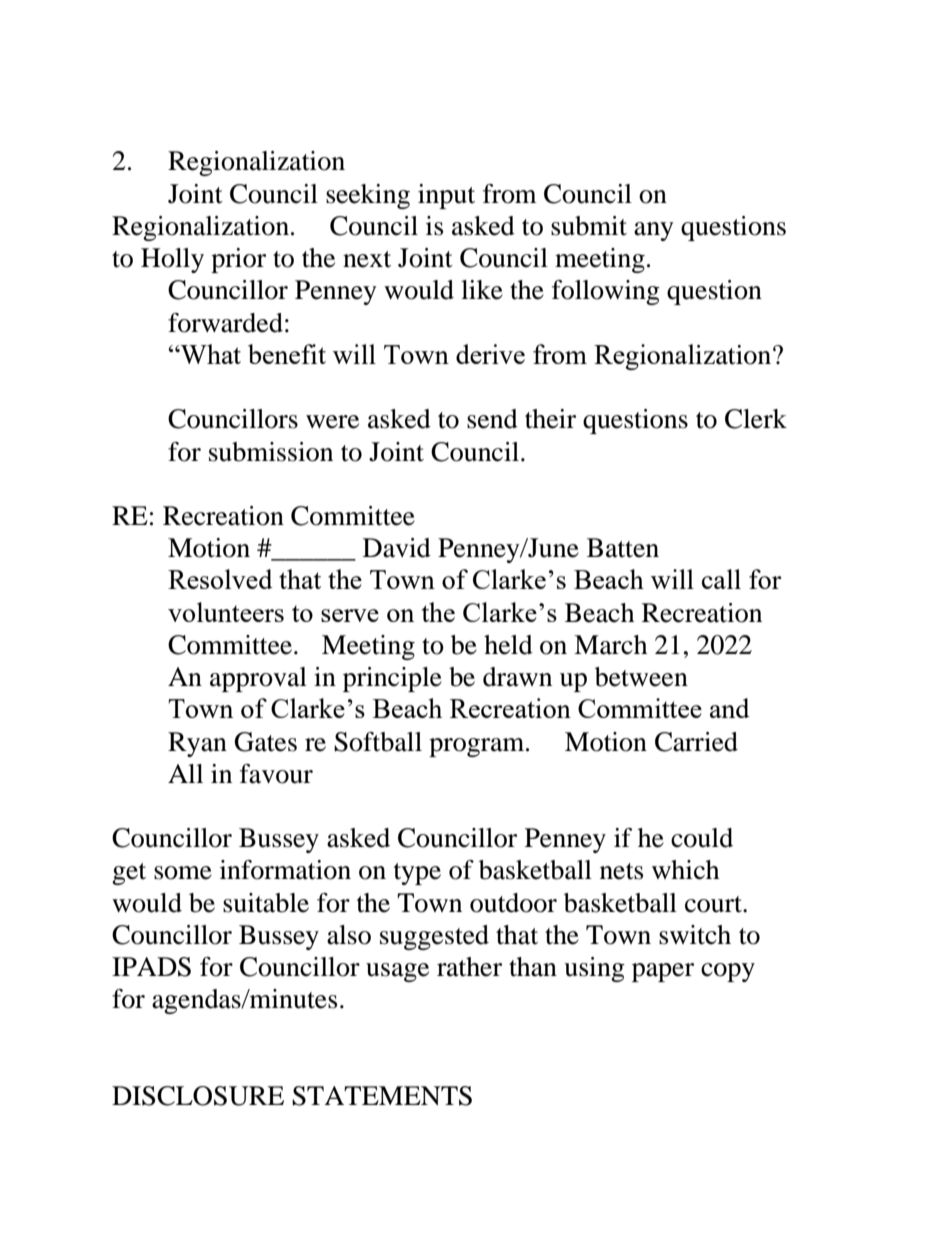 This screenshot has width=952, height=1233. I want to click on submission, so click(271, 452).
